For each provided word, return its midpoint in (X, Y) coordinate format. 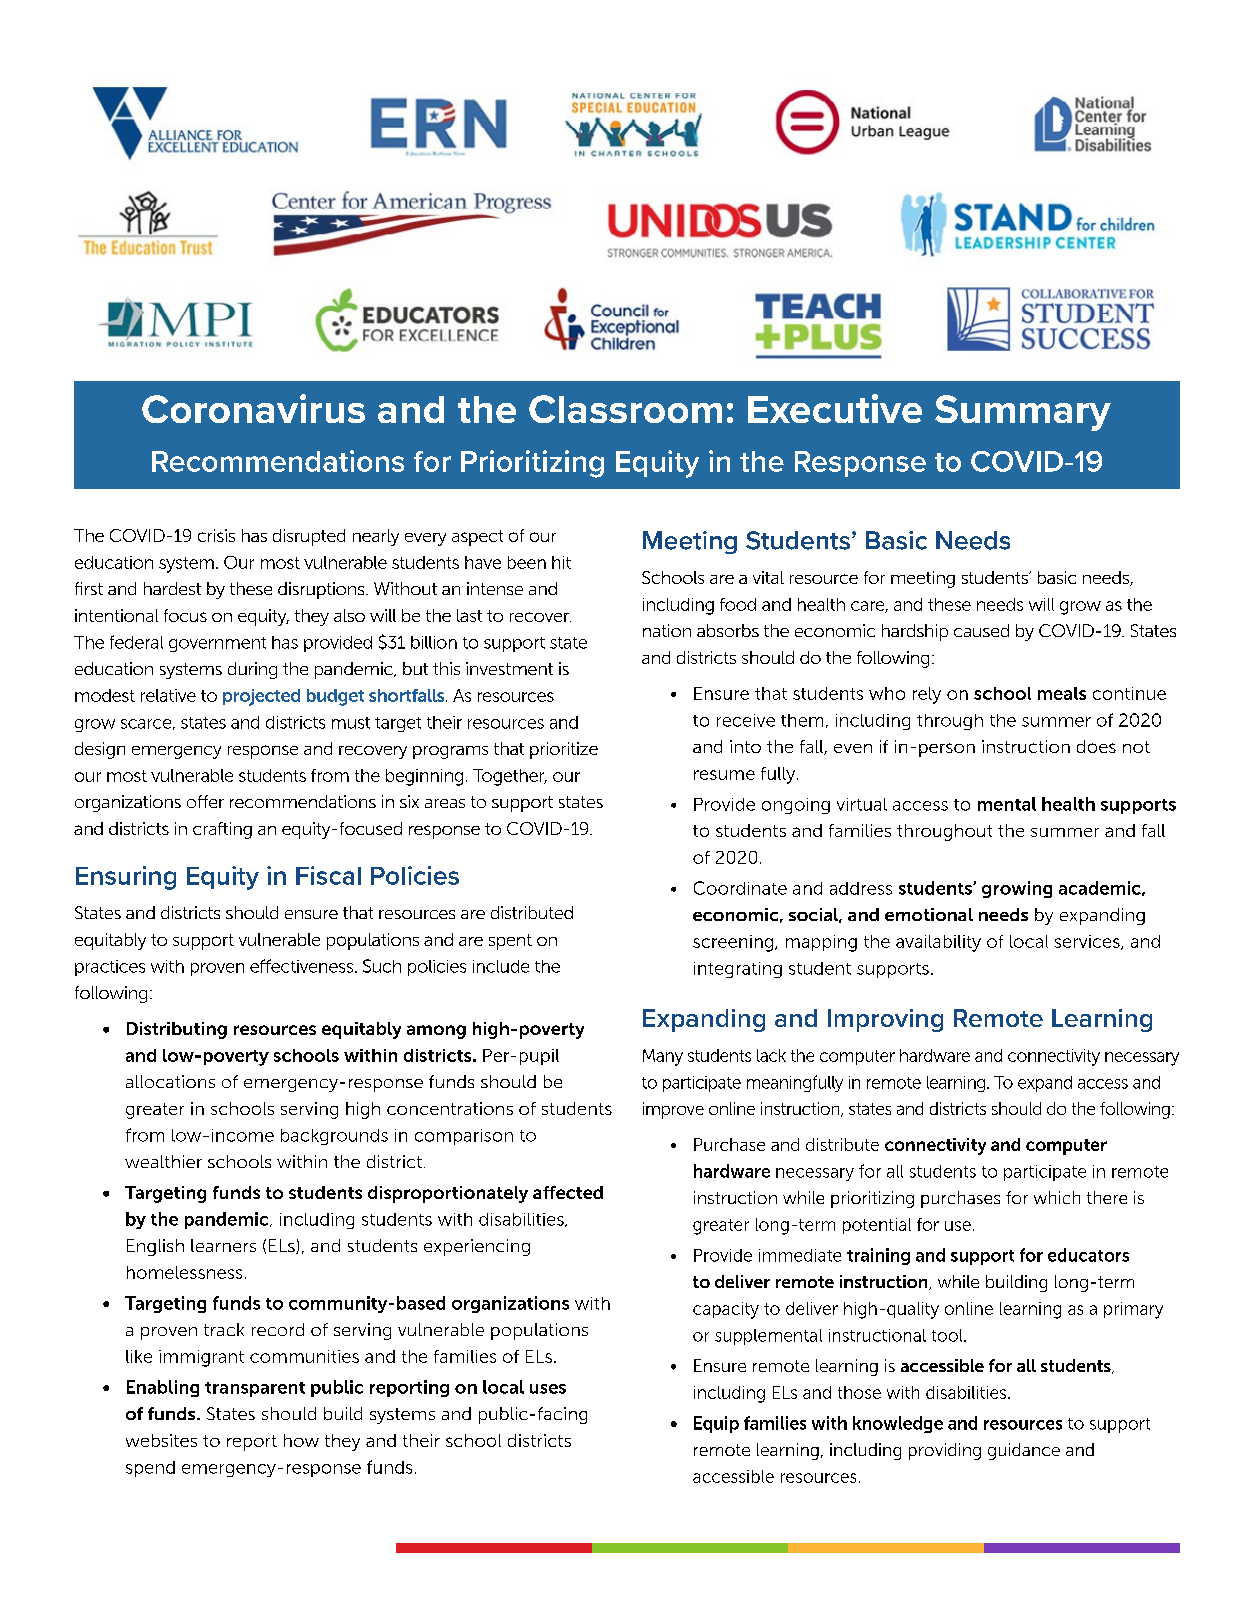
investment (509, 668)
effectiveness (303, 966)
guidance (1024, 1451)
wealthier (163, 1161)
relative (168, 695)
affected (568, 1192)
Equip (716, 1424)
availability (938, 943)
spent (510, 942)
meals (1062, 693)
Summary (1023, 413)
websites (161, 1440)
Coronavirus (253, 408)
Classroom (625, 409)
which (1057, 1197)
